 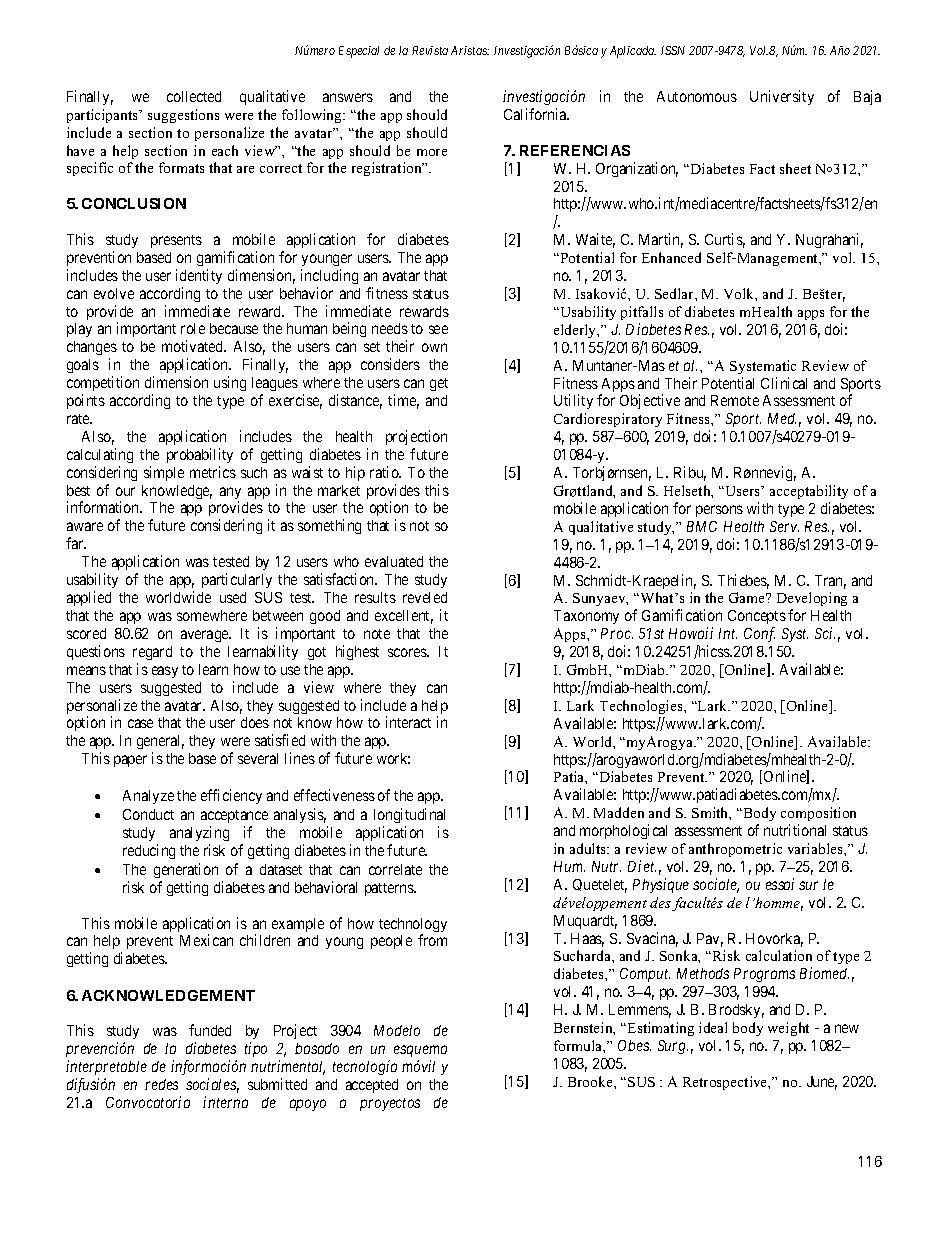 What do you see at coordinates (397, 1030) in the screenshot?
I see `Modelo` at bounding box center [397, 1030].
